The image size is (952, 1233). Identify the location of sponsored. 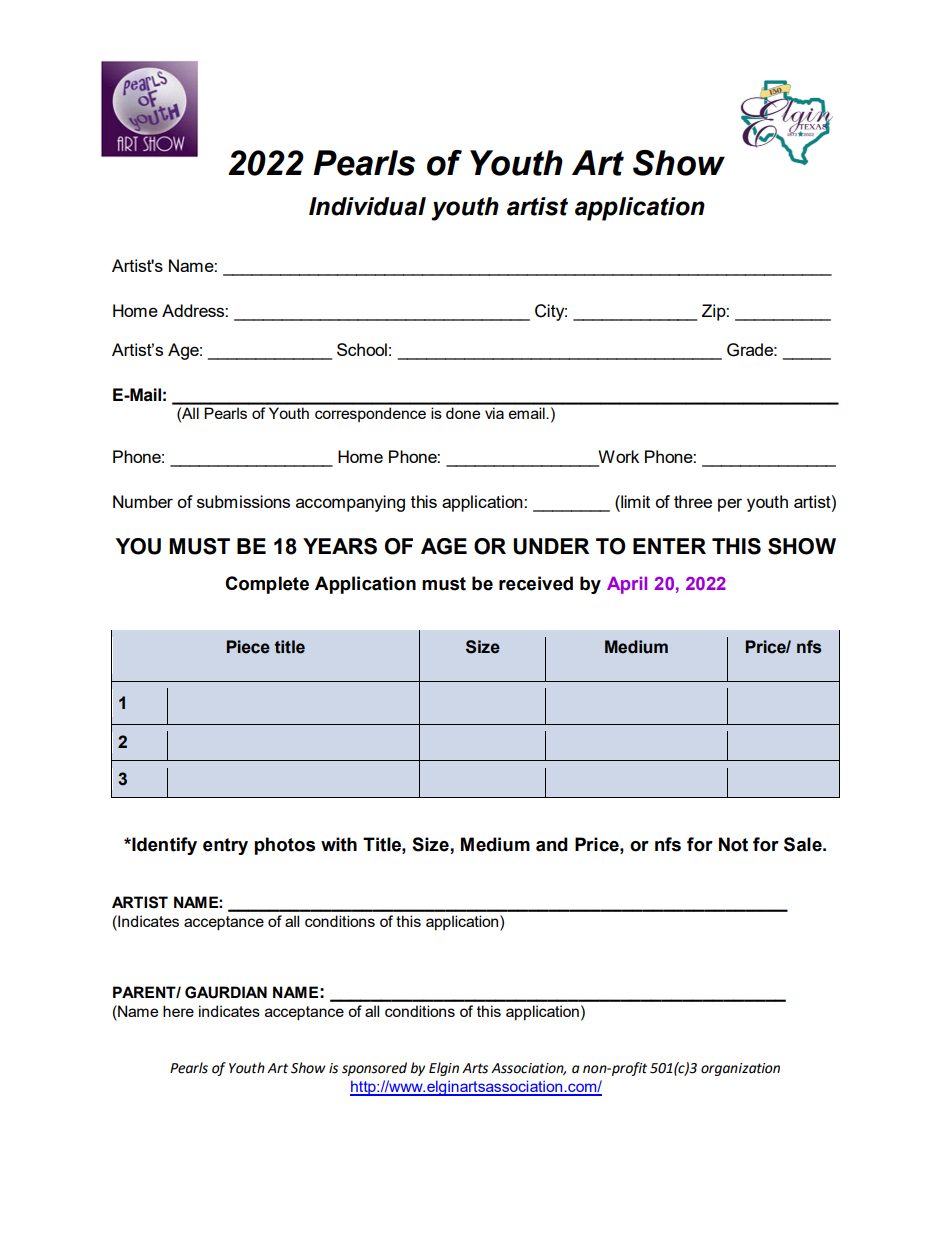
(374, 1069).
